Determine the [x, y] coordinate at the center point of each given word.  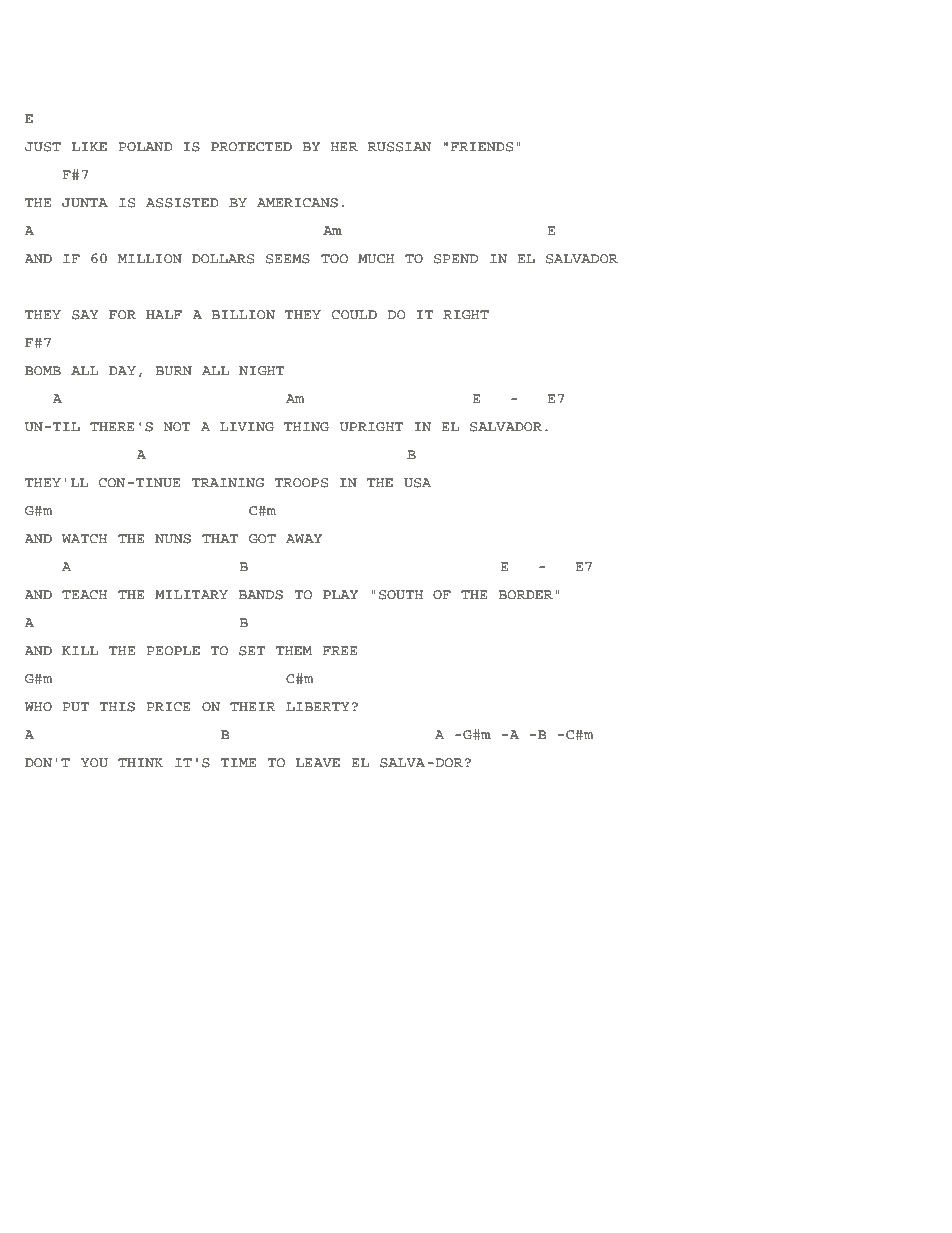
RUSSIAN [400, 147]
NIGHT [262, 371]
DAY [122, 370]
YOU [94, 763]
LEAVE [318, 762]
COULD [354, 315]
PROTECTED [251, 147]
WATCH [84, 539]
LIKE [89, 146]
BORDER [526, 595]
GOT [262, 539]
